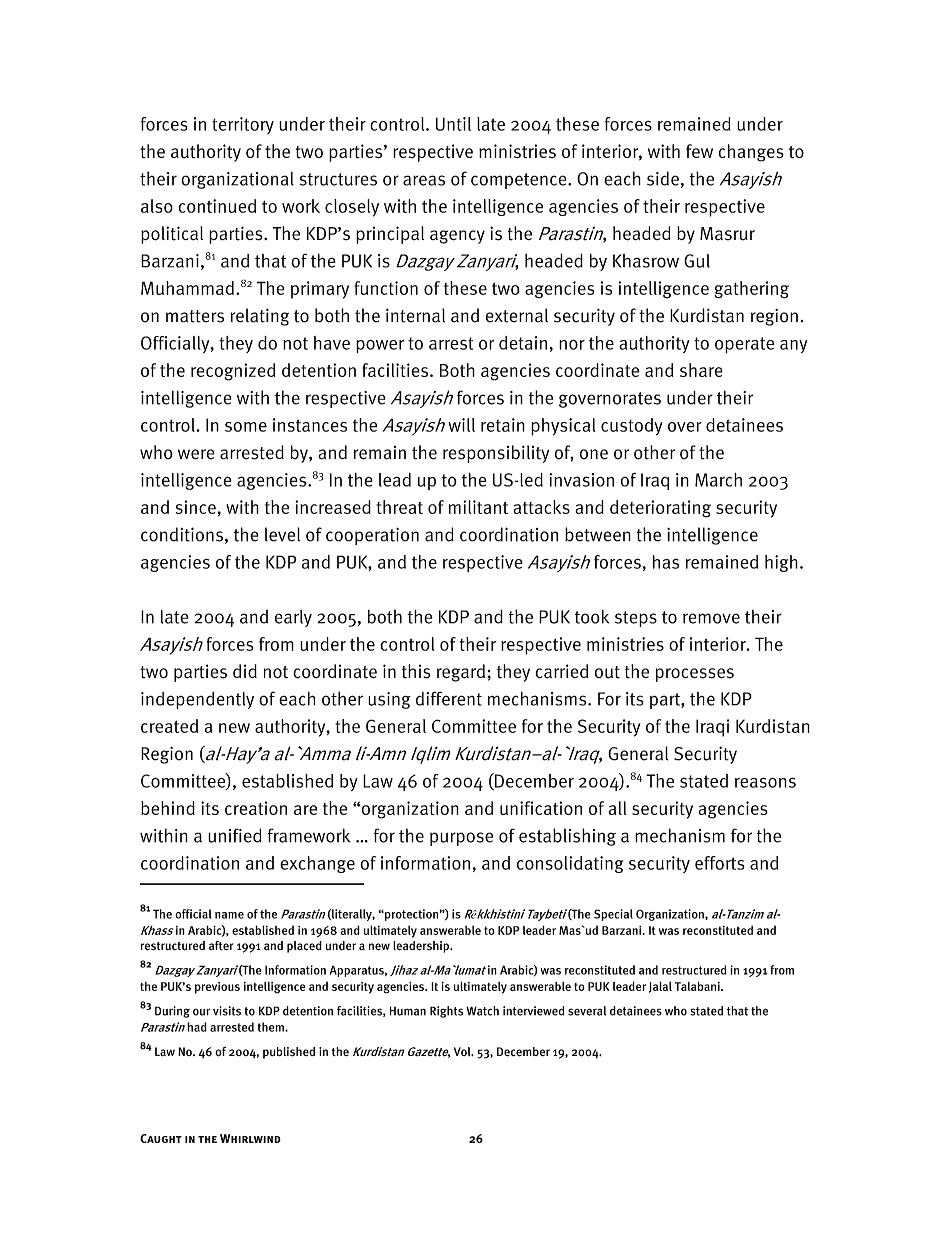 This document has width=952, height=1233. Describe the element at coordinates (461, 673) in the document. I see `regard` at that location.
